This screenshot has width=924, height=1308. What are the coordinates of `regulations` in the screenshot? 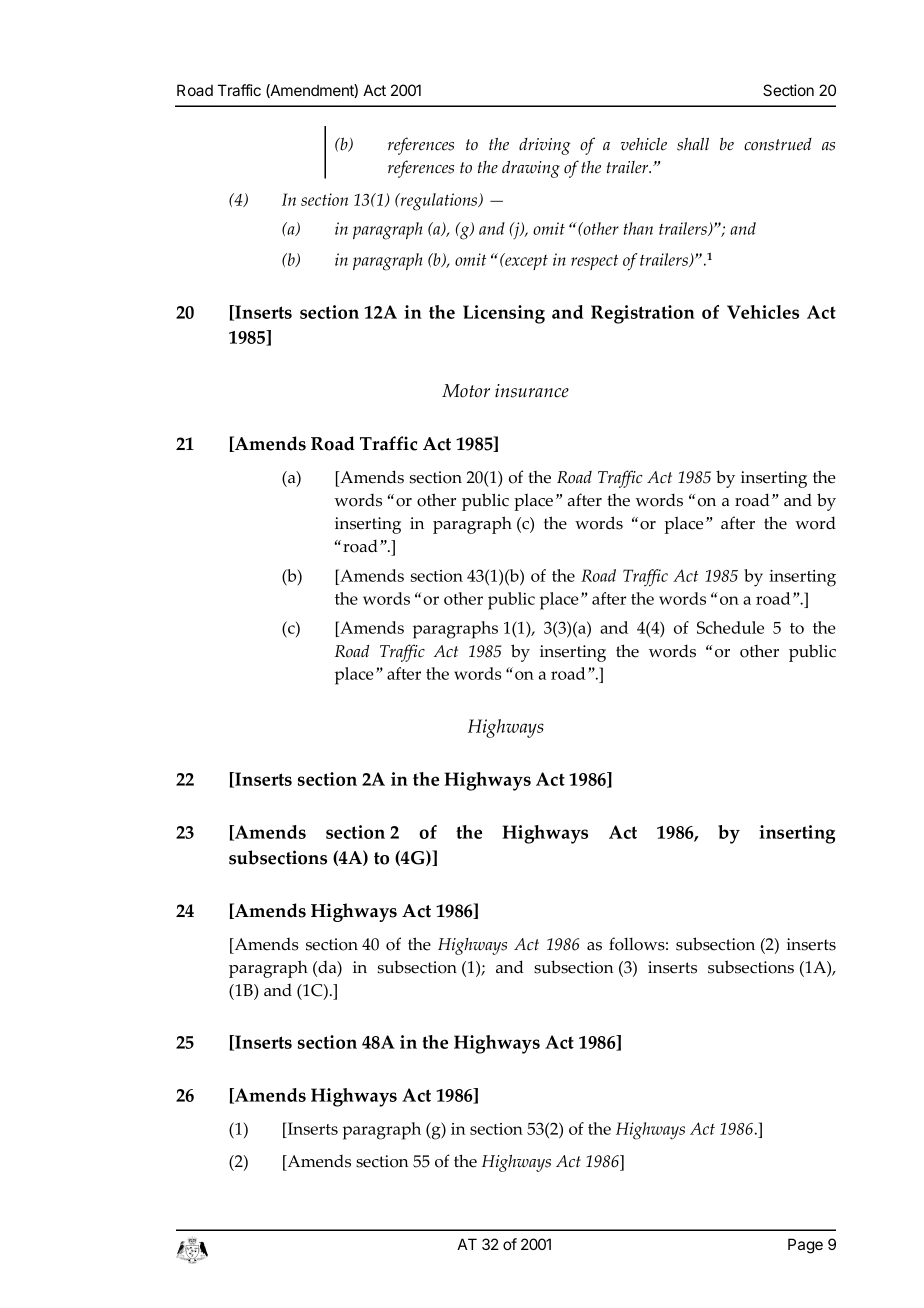 It's located at (439, 202).
